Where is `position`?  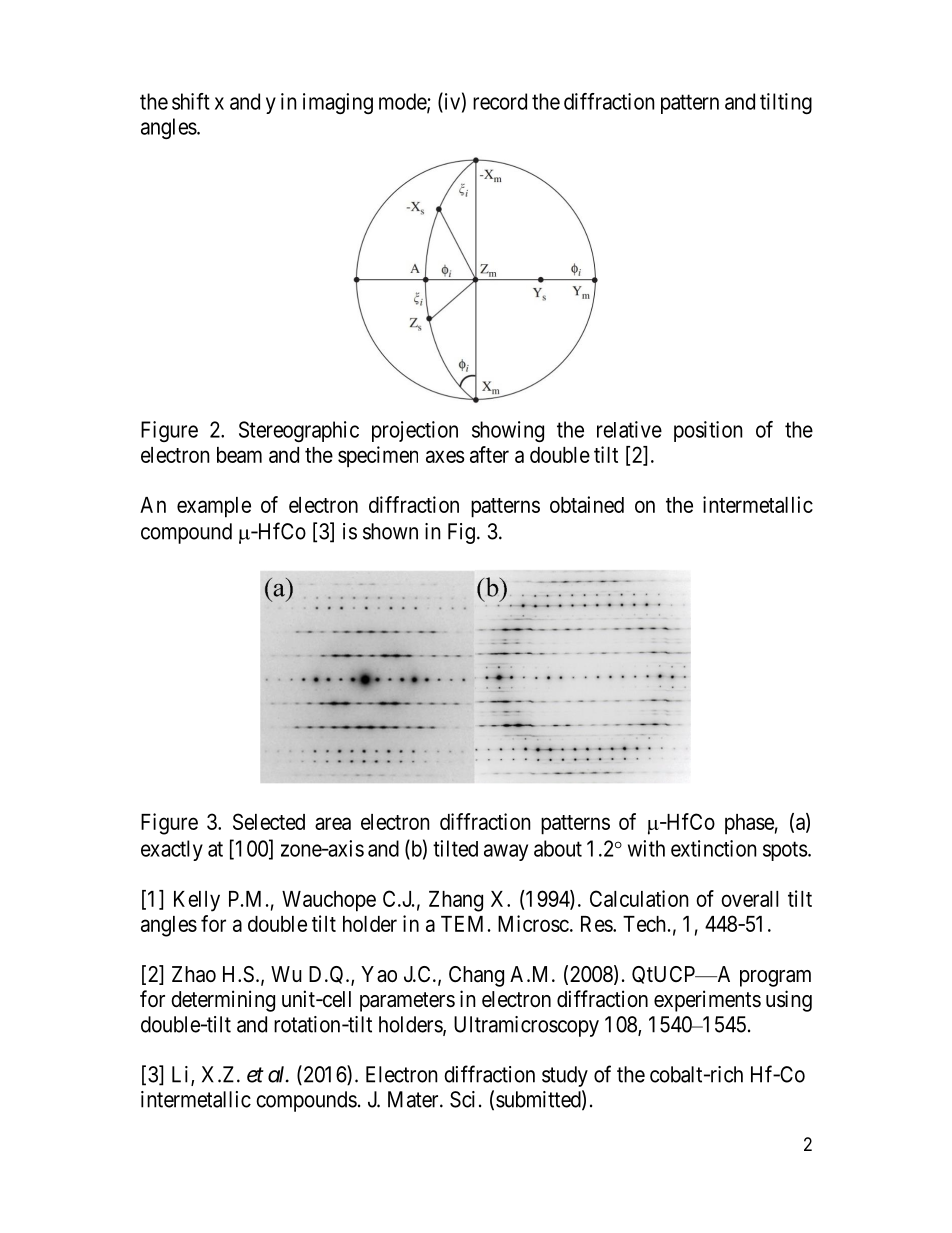
position is located at coordinates (708, 431).
